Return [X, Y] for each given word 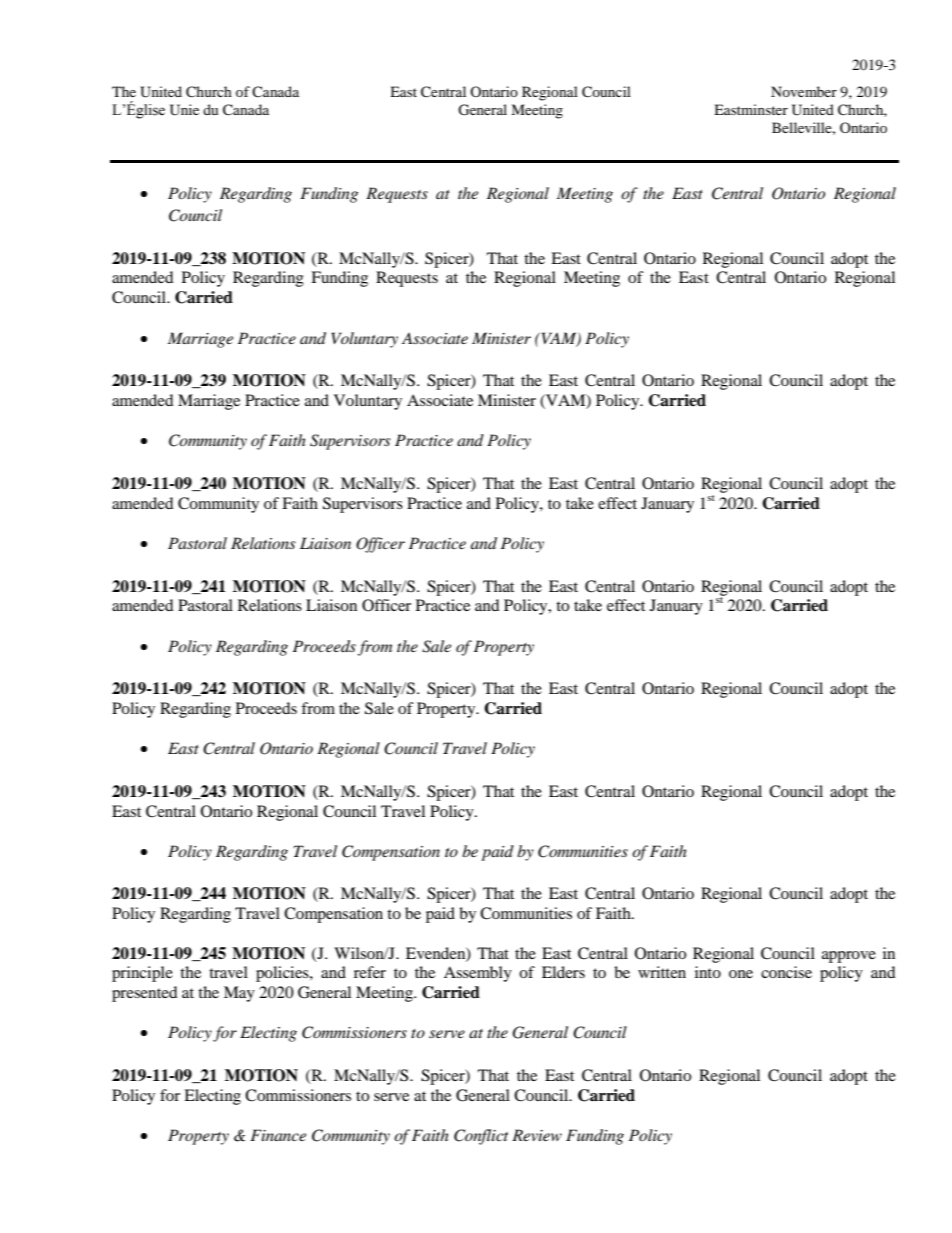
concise [786, 972]
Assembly [478, 974]
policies [283, 974]
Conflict [481, 1137]
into [708, 972]
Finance [278, 1135]
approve [849, 957]
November [804, 91]
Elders [563, 972]
